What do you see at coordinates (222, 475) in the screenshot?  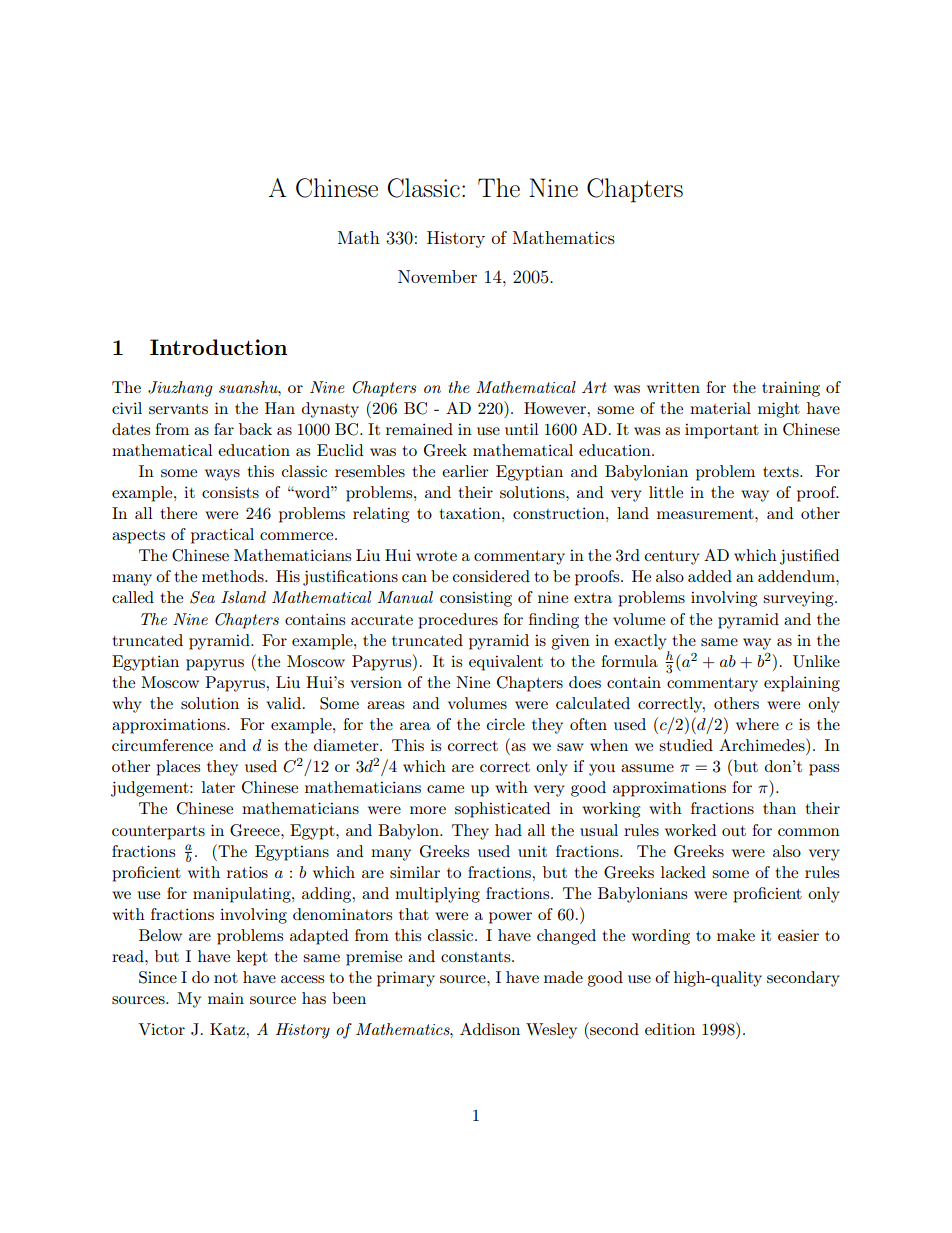 I see `ways` at bounding box center [222, 475].
